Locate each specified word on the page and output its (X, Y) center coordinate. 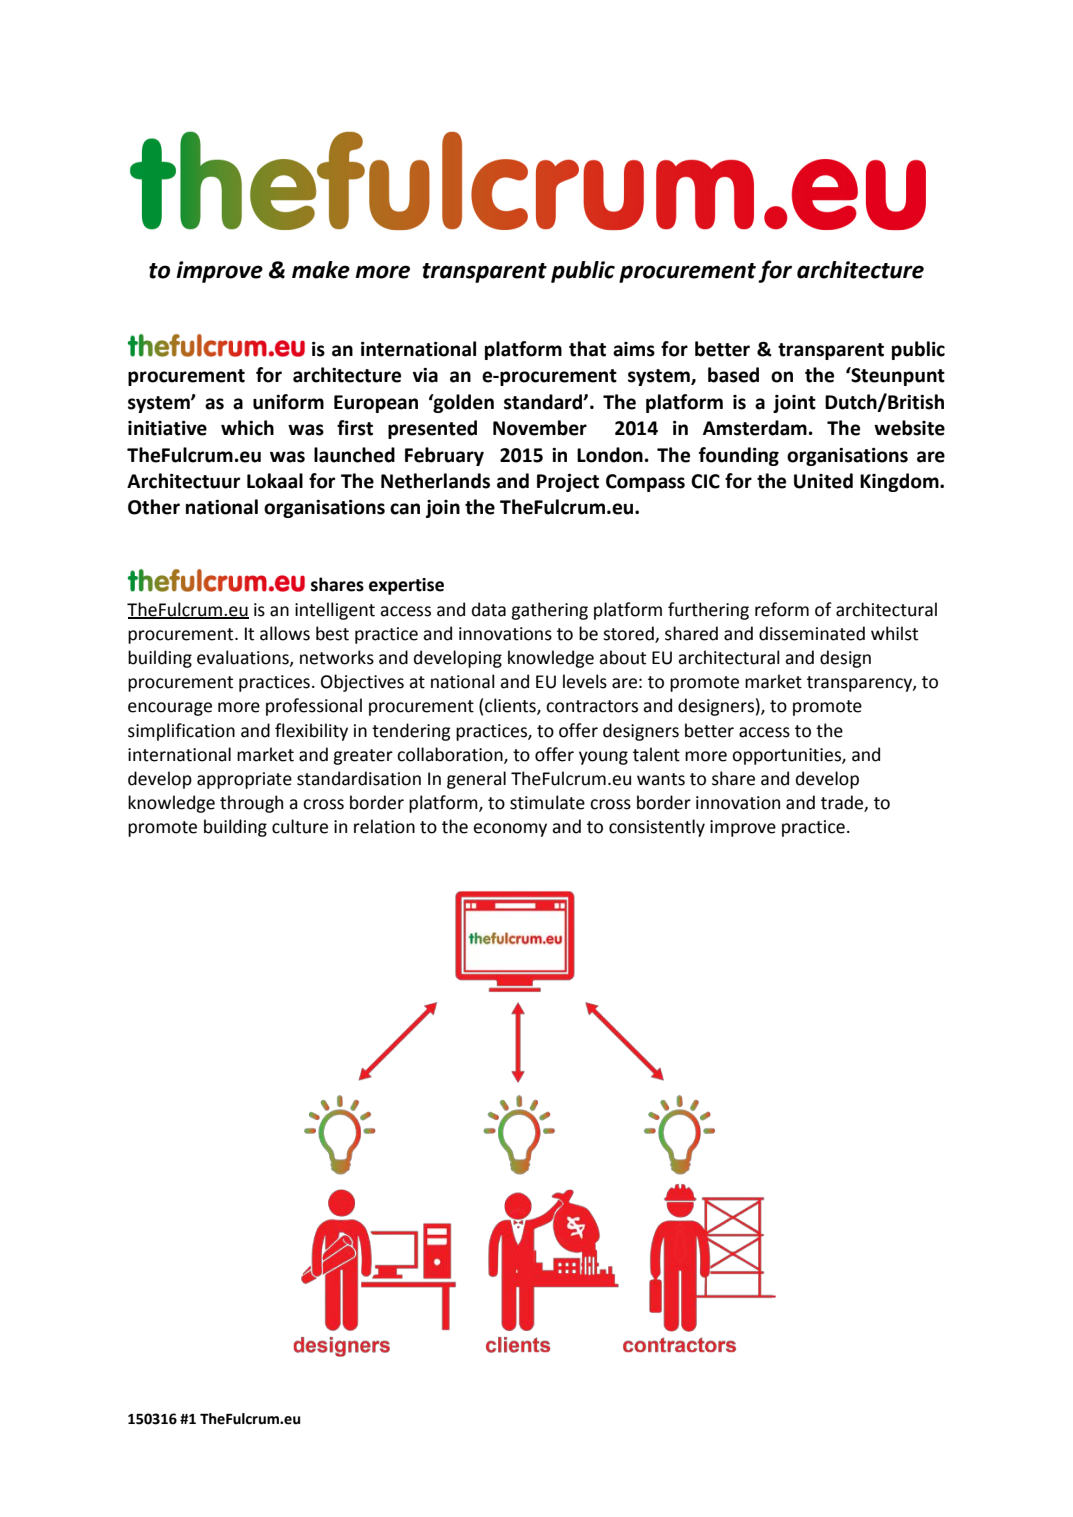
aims (634, 349)
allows (285, 633)
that (587, 349)
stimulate (547, 802)
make (321, 270)
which (247, 428)
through (251, 804)
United (823, 481)
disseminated (812, 633)
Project (568, 483)
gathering (549, 611)
